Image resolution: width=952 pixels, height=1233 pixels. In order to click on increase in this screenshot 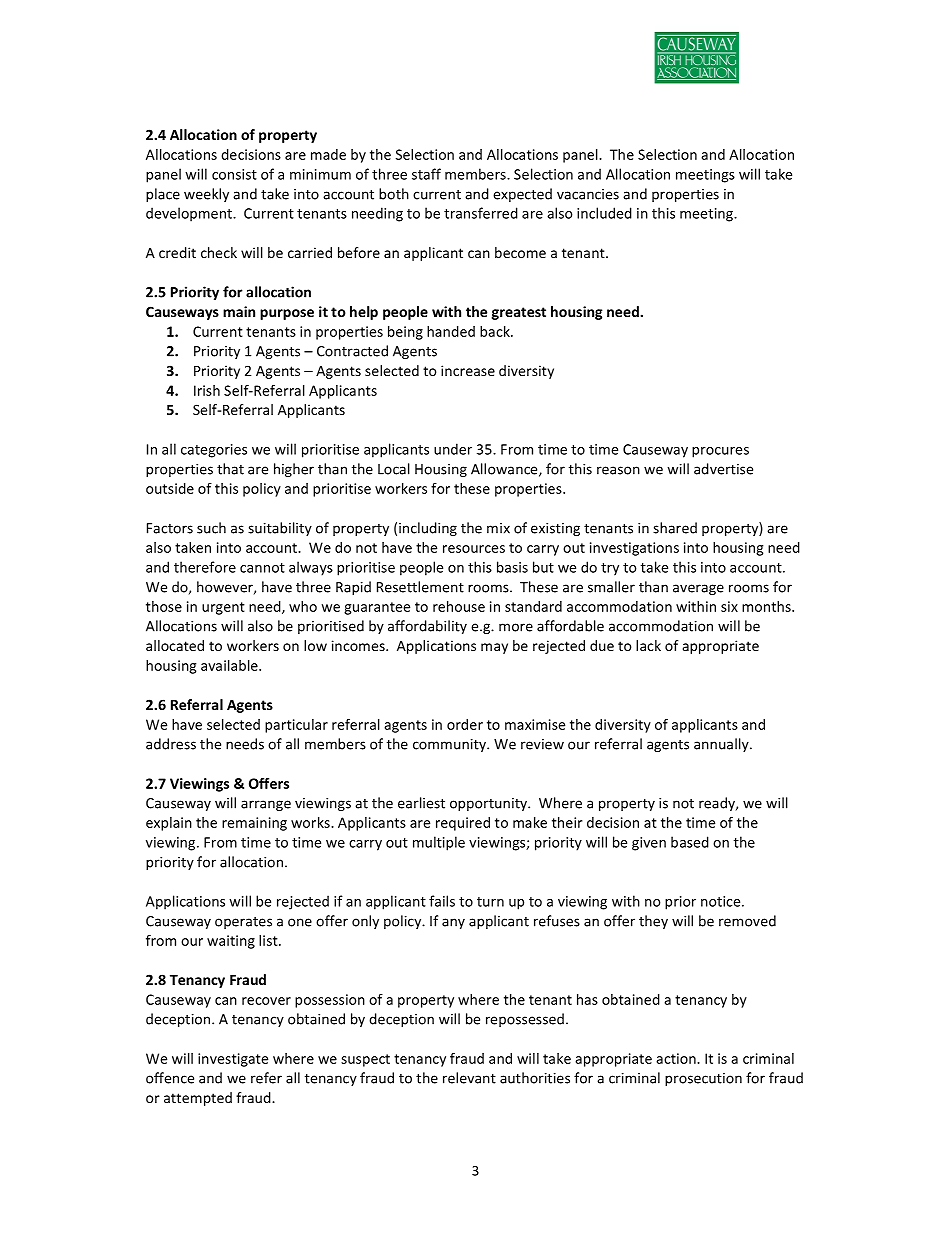, I will do `click(468, 370)`.
